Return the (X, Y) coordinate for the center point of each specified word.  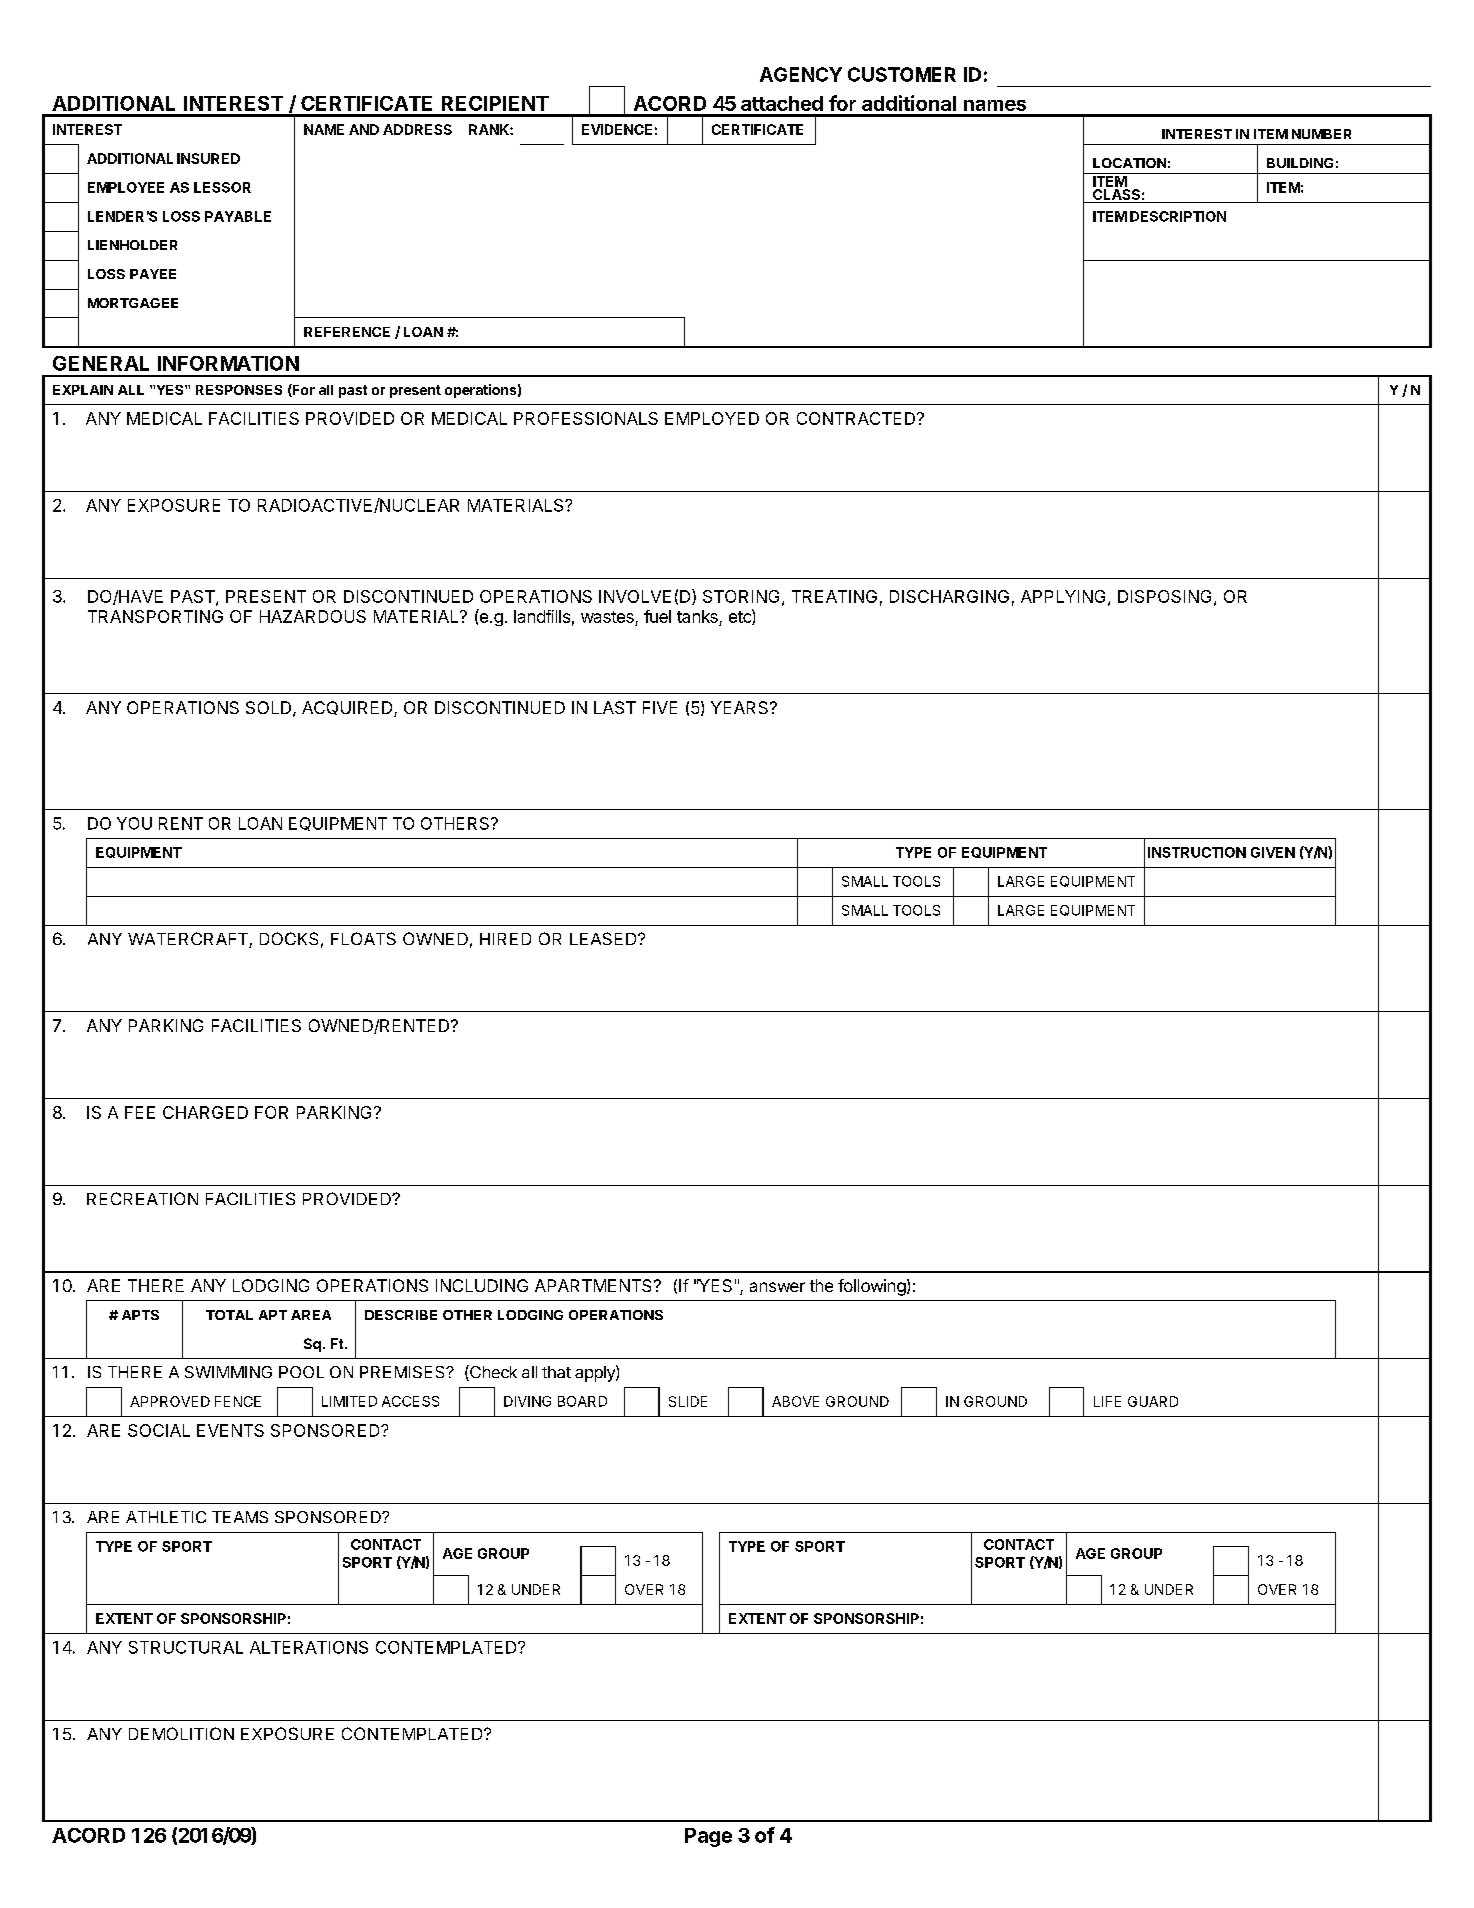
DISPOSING (1164, 596)
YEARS (739, 707)
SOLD (268, 707)
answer (777, 1287)
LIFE (1107, 1401)
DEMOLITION (181, 1733)
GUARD (1153, 1401)
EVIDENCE (617, 129)
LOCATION (1129, 163)
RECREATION (142, 1198)
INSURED (208, 158)
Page (708, 1837)
